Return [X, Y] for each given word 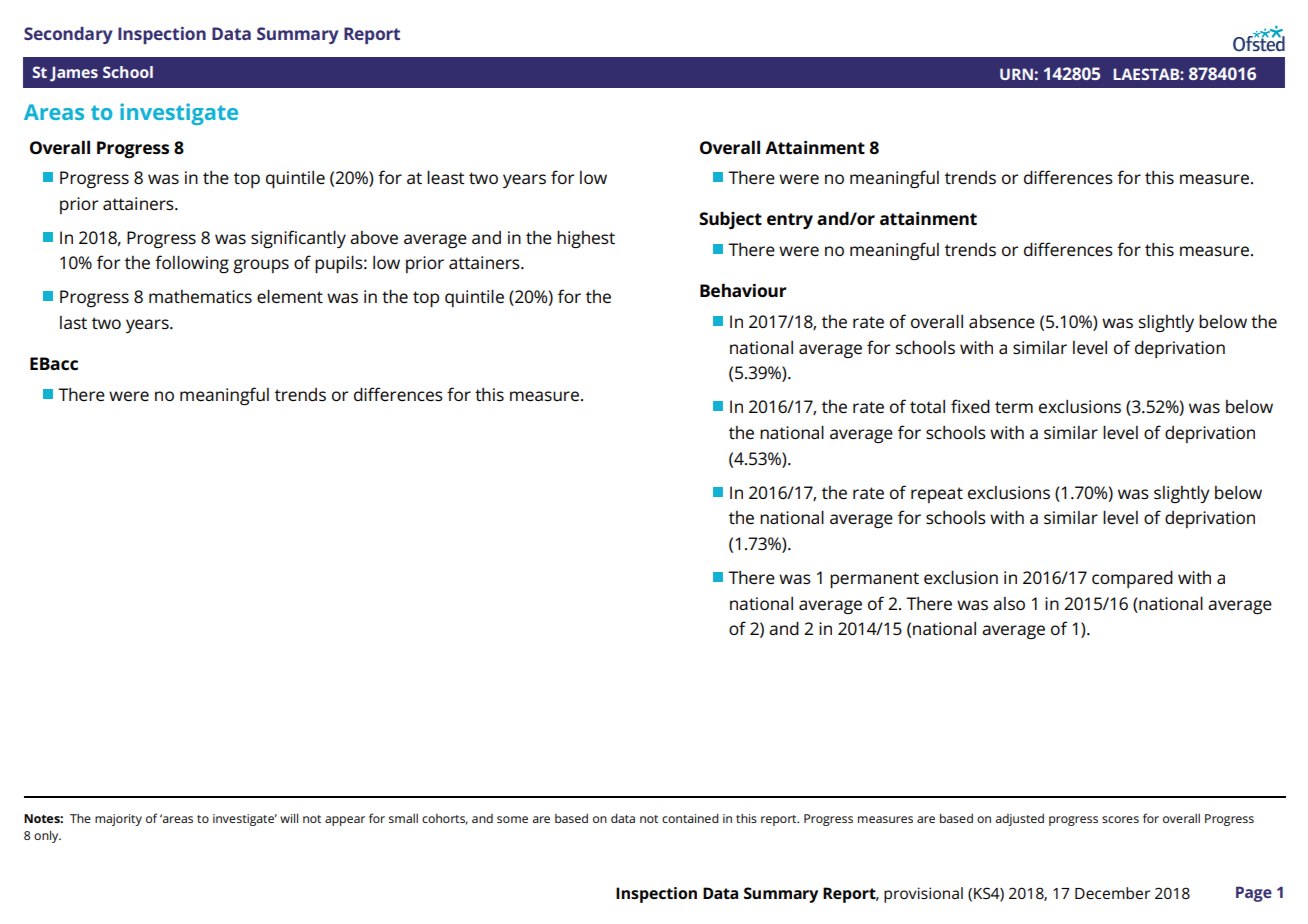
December [1112, 893]
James [74, 74]
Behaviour [743, 290]
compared [1132, 579]
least [446, 177]
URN [1016, 74]
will [289, 818]
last [73, 322]
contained [690, 818]
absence [1002, 321]
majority [118, 820]
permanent [874, 580]
